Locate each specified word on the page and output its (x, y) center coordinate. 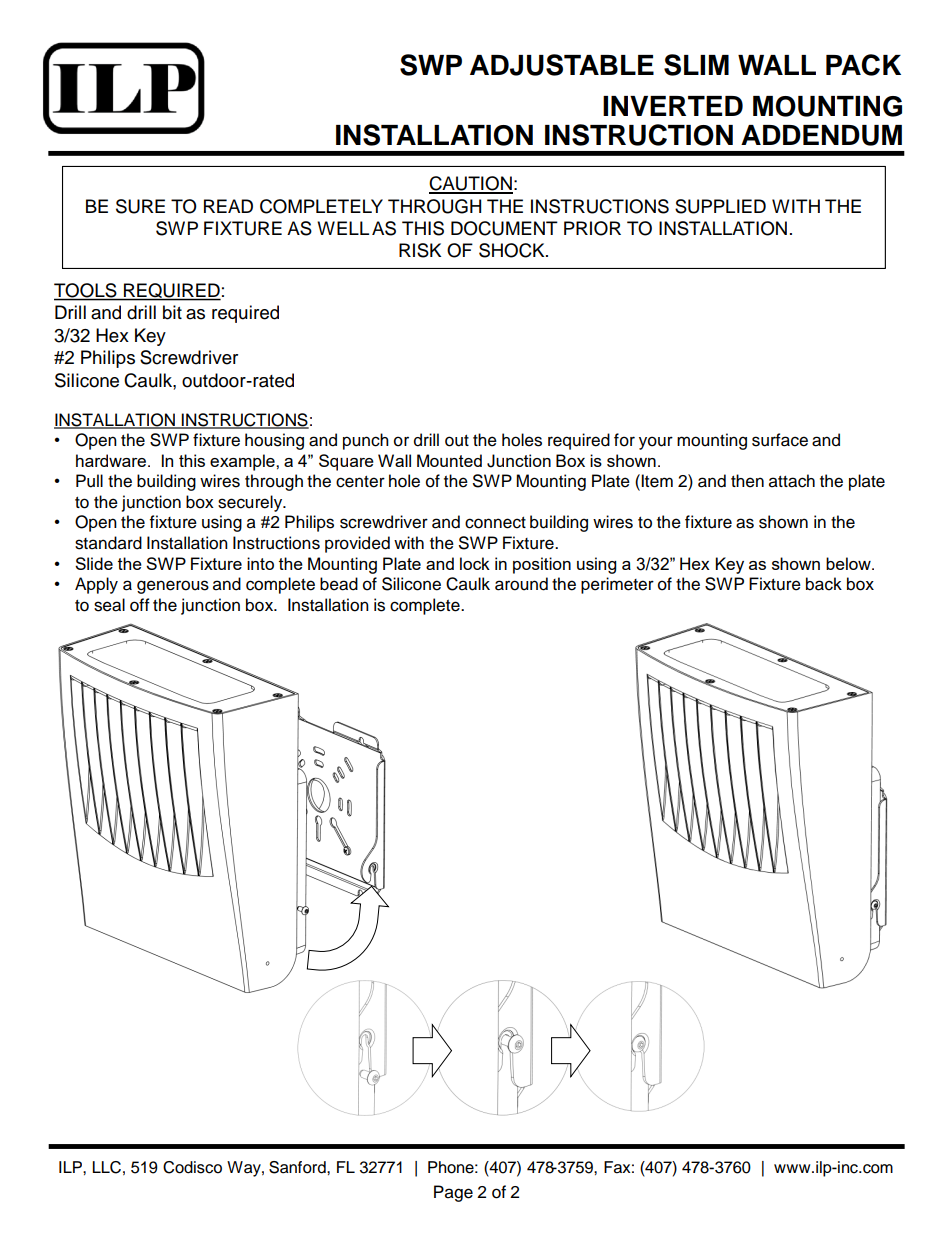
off (140, 605)
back (824, 584)
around (521, 584)
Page (453, 1193)
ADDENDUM (821, 135)
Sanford (298, 1167)
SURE (140, 206)
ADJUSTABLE (562, 65)
